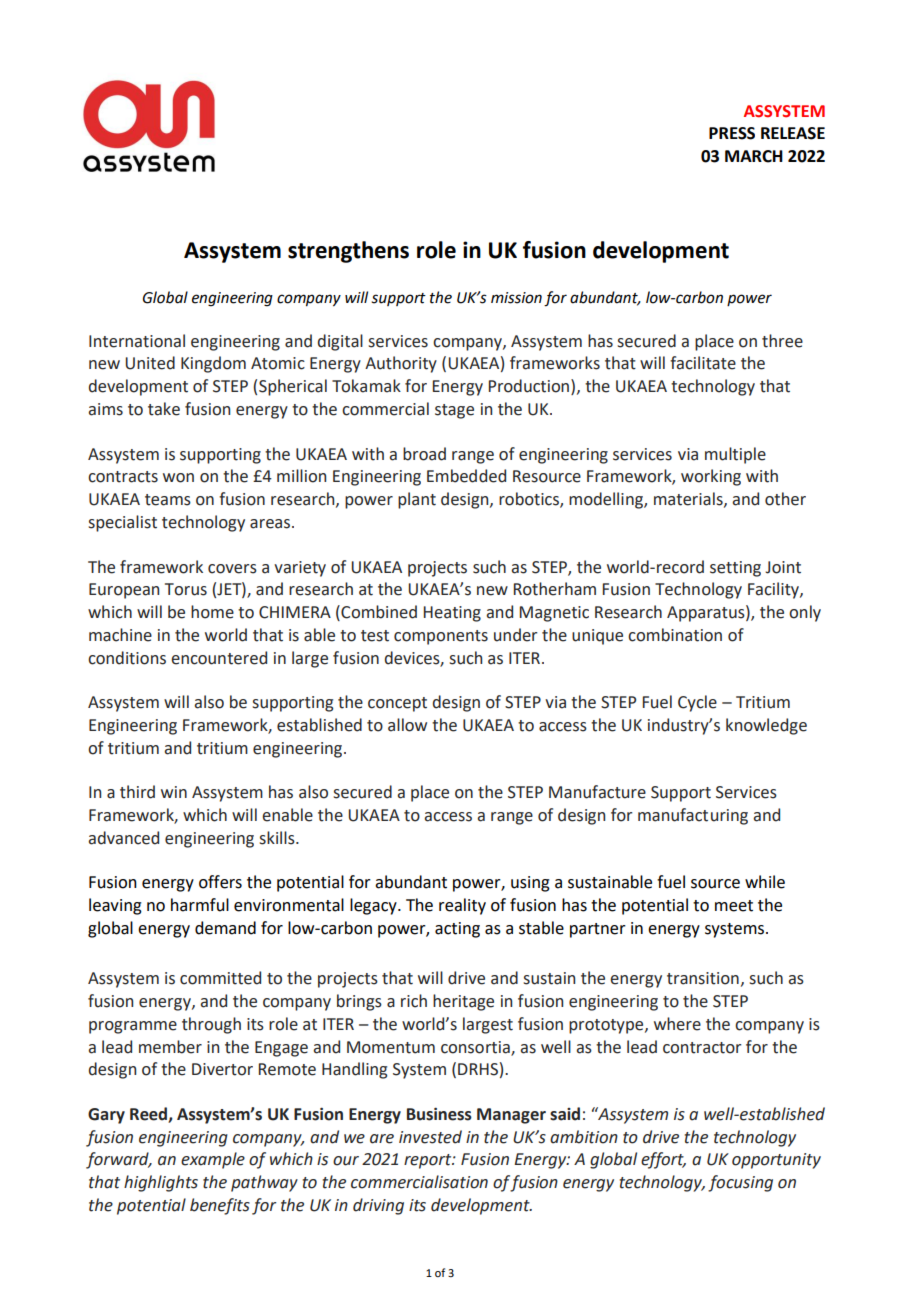 Image resolution: width=924 pixels, height=1308 pixels. I want to click on MARCH, so click(754, 156).
